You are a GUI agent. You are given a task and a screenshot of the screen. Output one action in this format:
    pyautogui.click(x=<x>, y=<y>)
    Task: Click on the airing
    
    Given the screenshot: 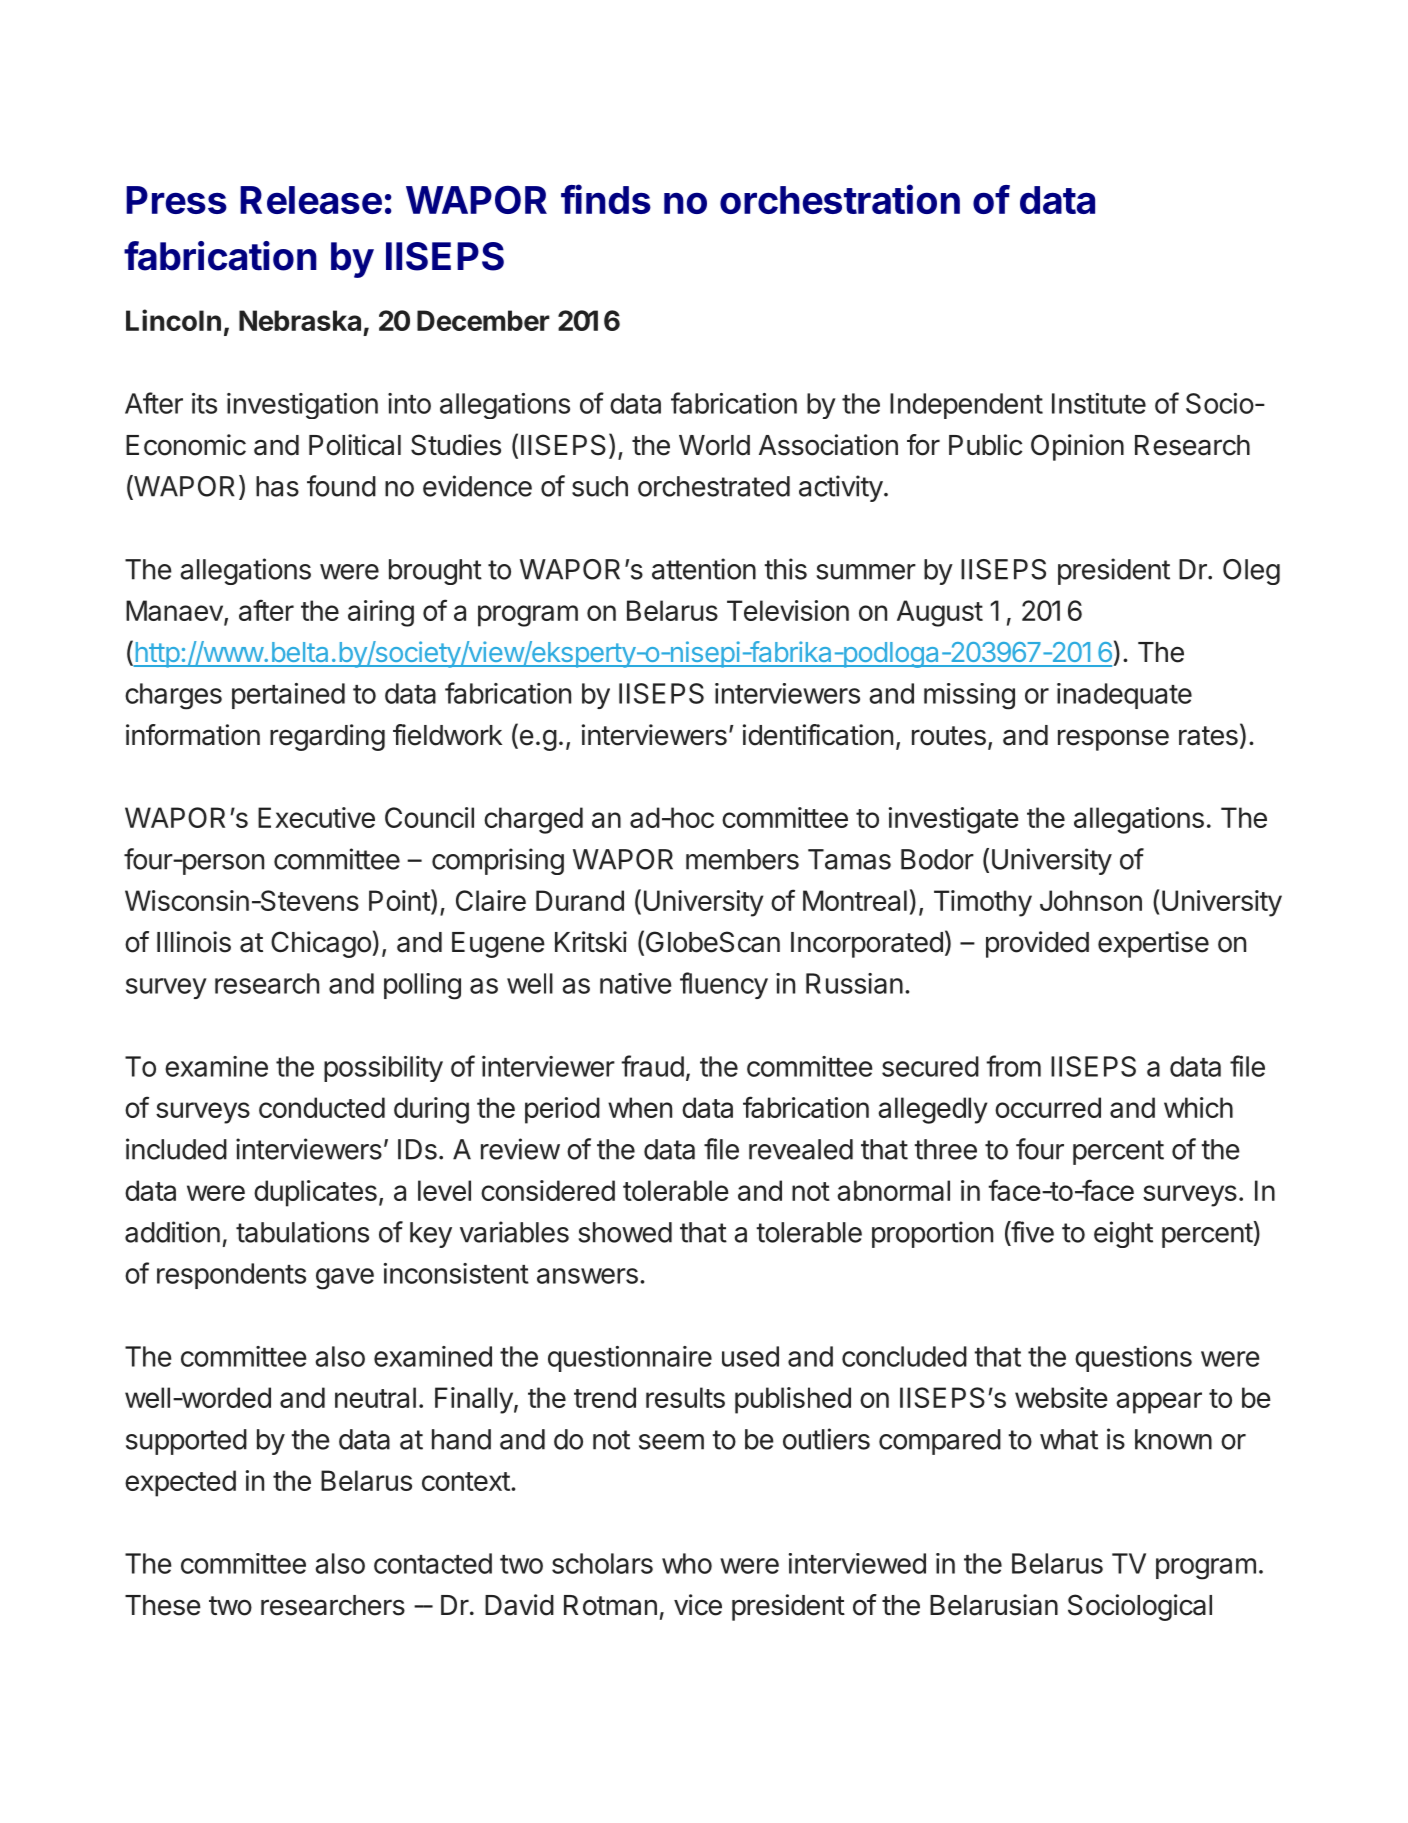 What is the action you would take?
    pyautogui.click(x=381, y=613)
